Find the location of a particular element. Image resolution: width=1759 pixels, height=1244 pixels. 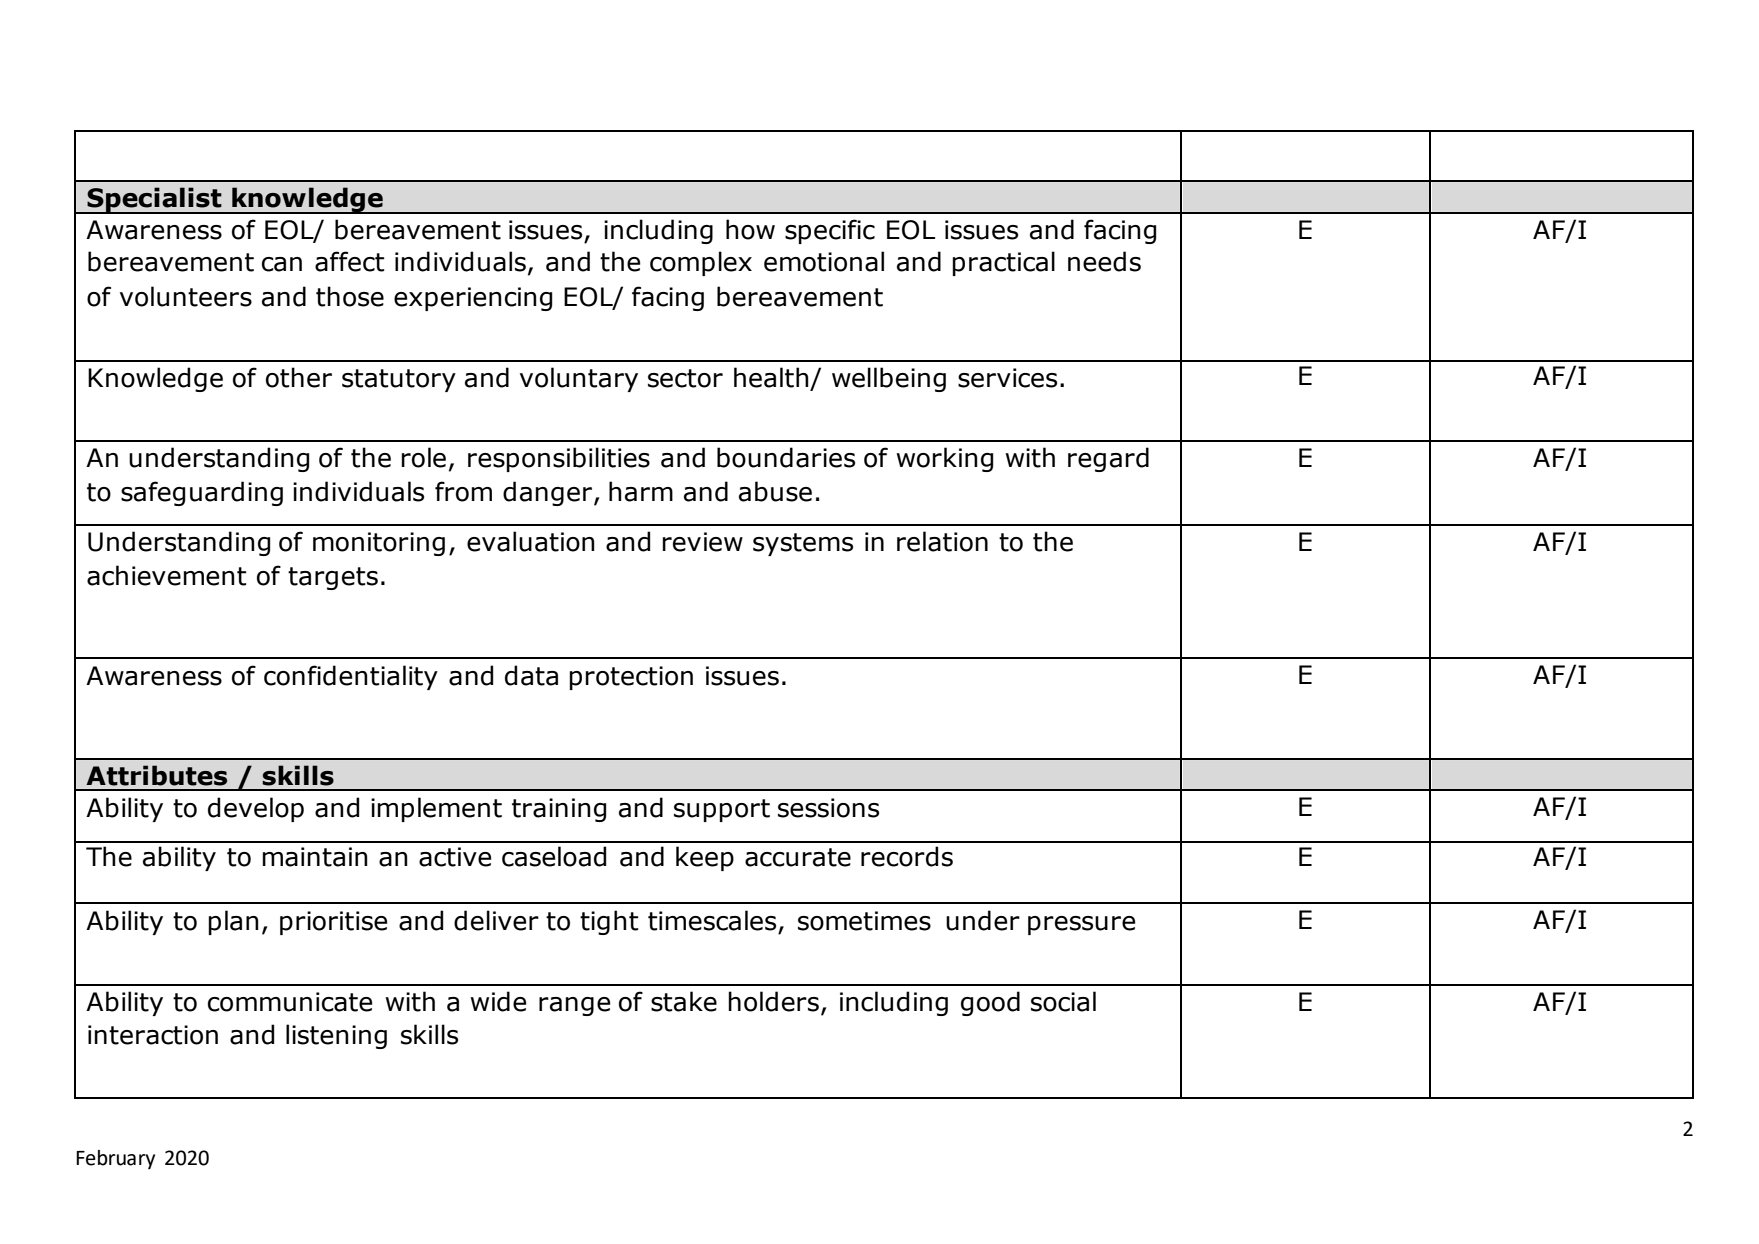

confidentiality is located at coordinates (351, 677).
